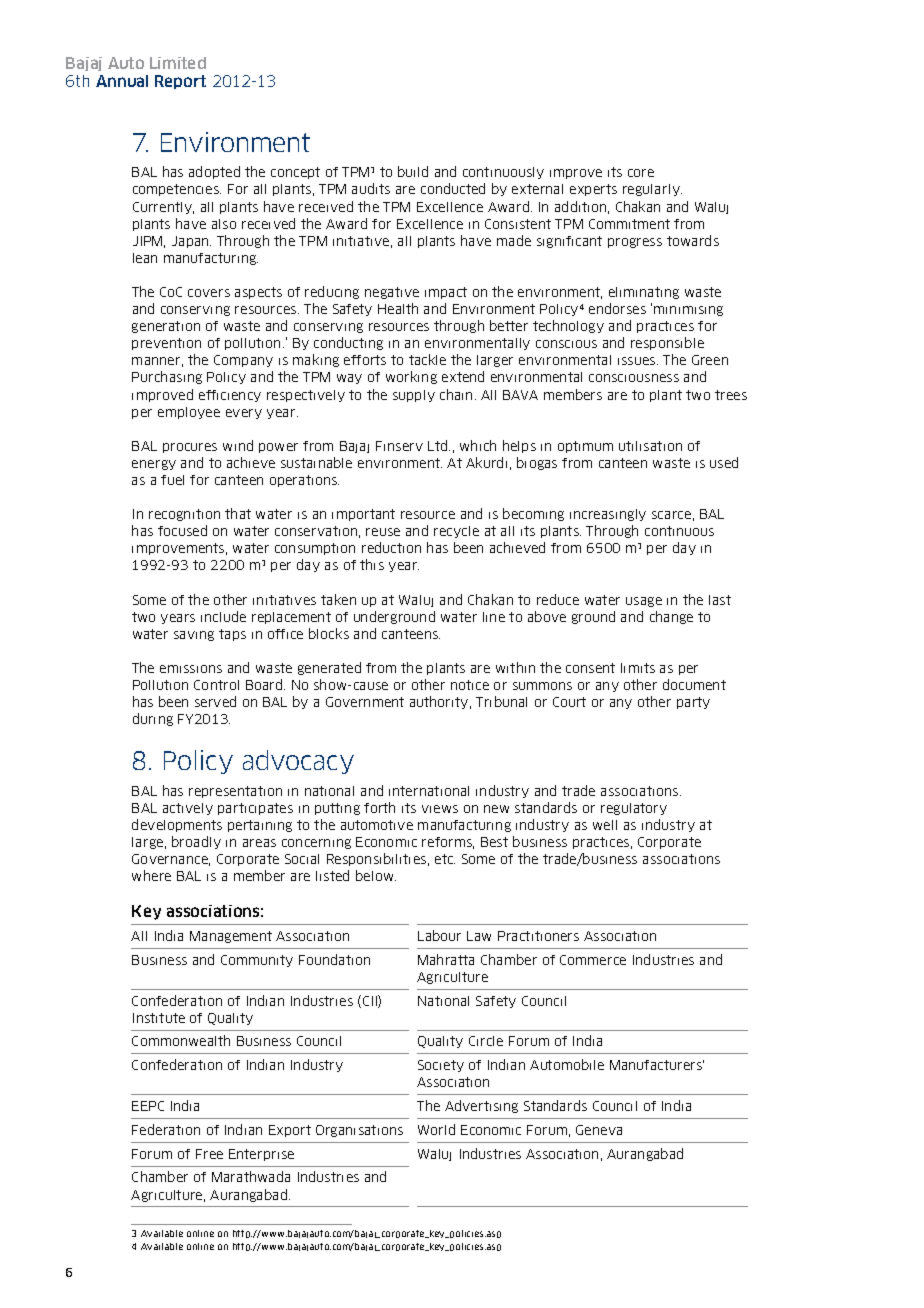 The height and width of the page is (1308, 924). I want to click on utilisation, so click(650, 446).
